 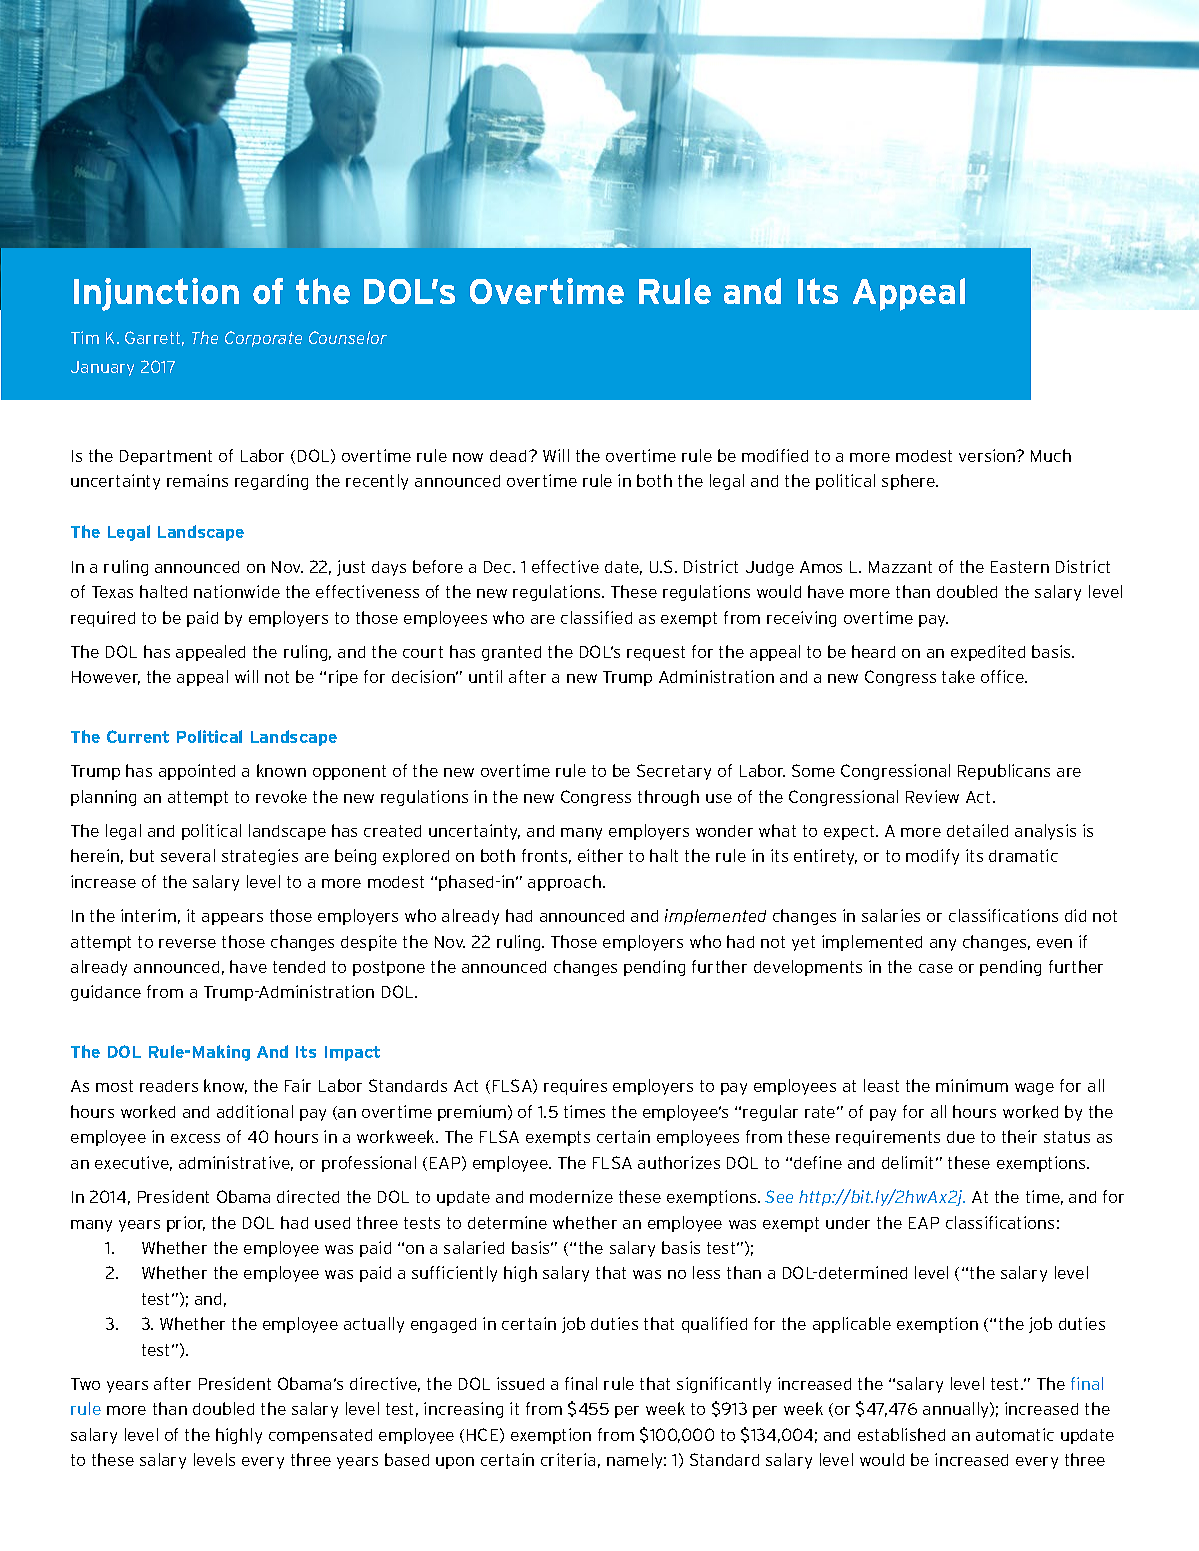 What do you see at coordinates (972, 1085) in the document?
I see `minimum` at bounding box center [972, 1085].
